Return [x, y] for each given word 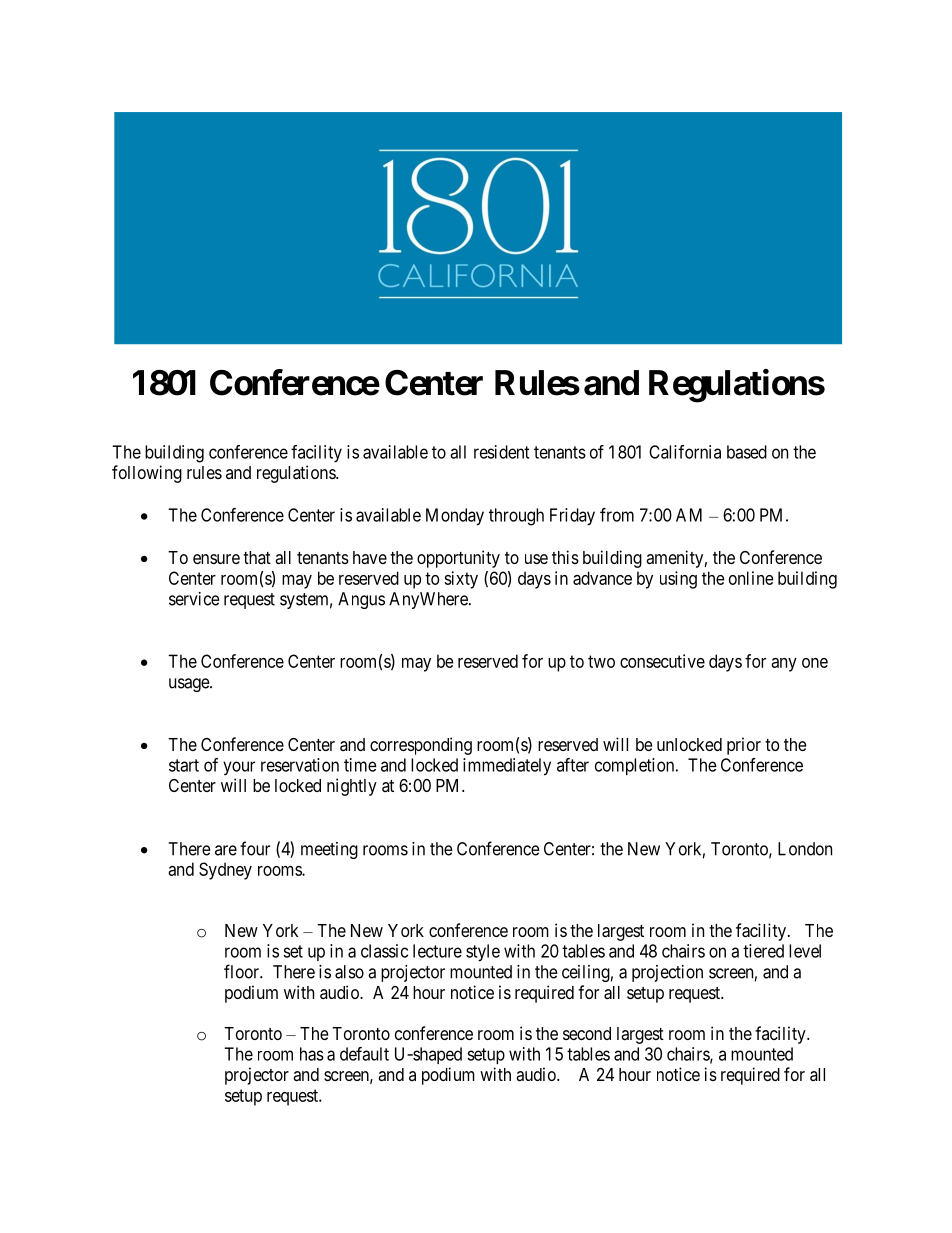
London [805, 849]
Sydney [225, 871]
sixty [461, 580]
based [747, 452]
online [751, 578]
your [239, 768]
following [147, 474]
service [194, 599]
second [587, 1033]
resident [501, 452]
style [483, 953]
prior [744, 746]
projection [667, 973]
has [312, 1054]
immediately [507, 767]
